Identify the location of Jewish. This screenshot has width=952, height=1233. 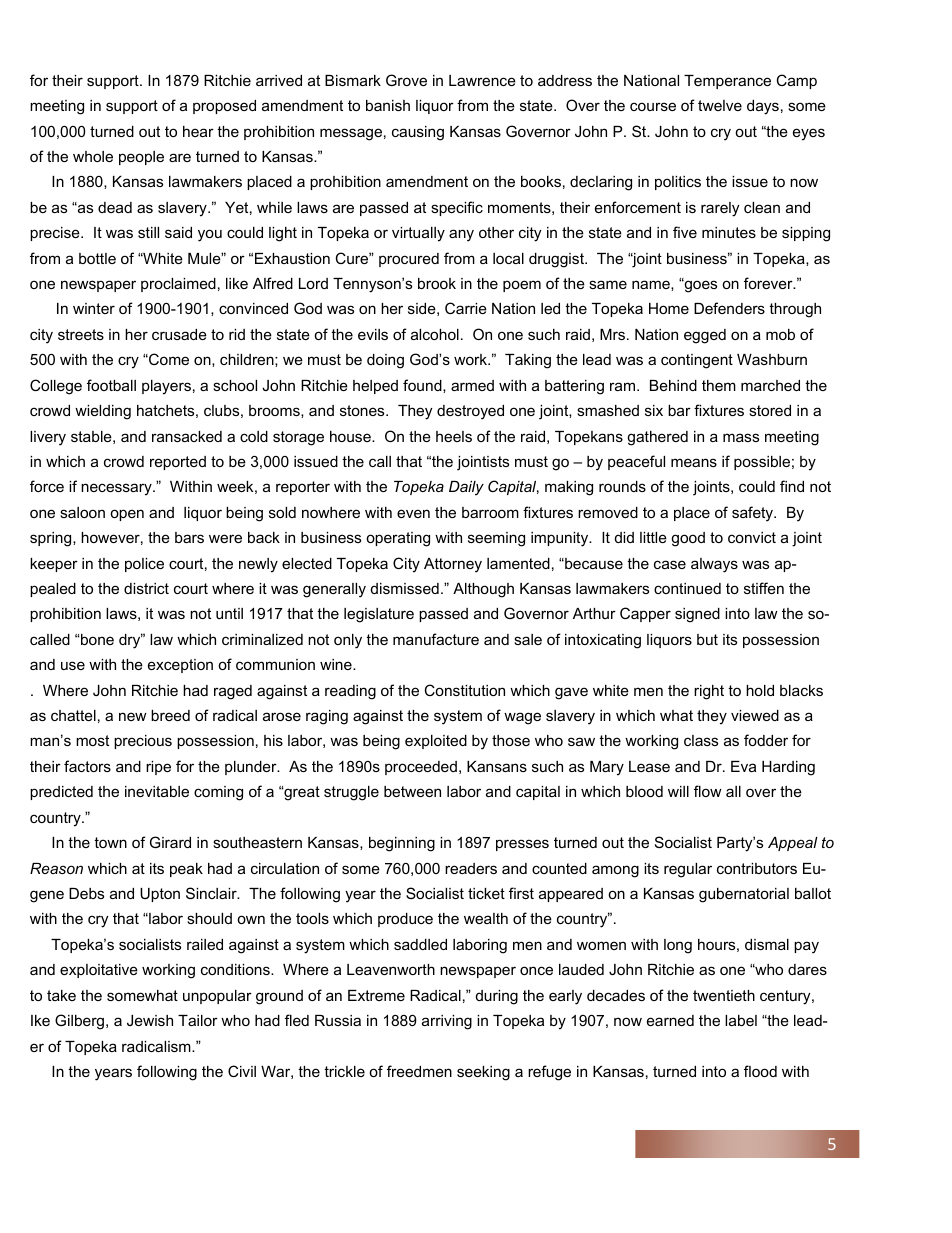
(150, 1020).
